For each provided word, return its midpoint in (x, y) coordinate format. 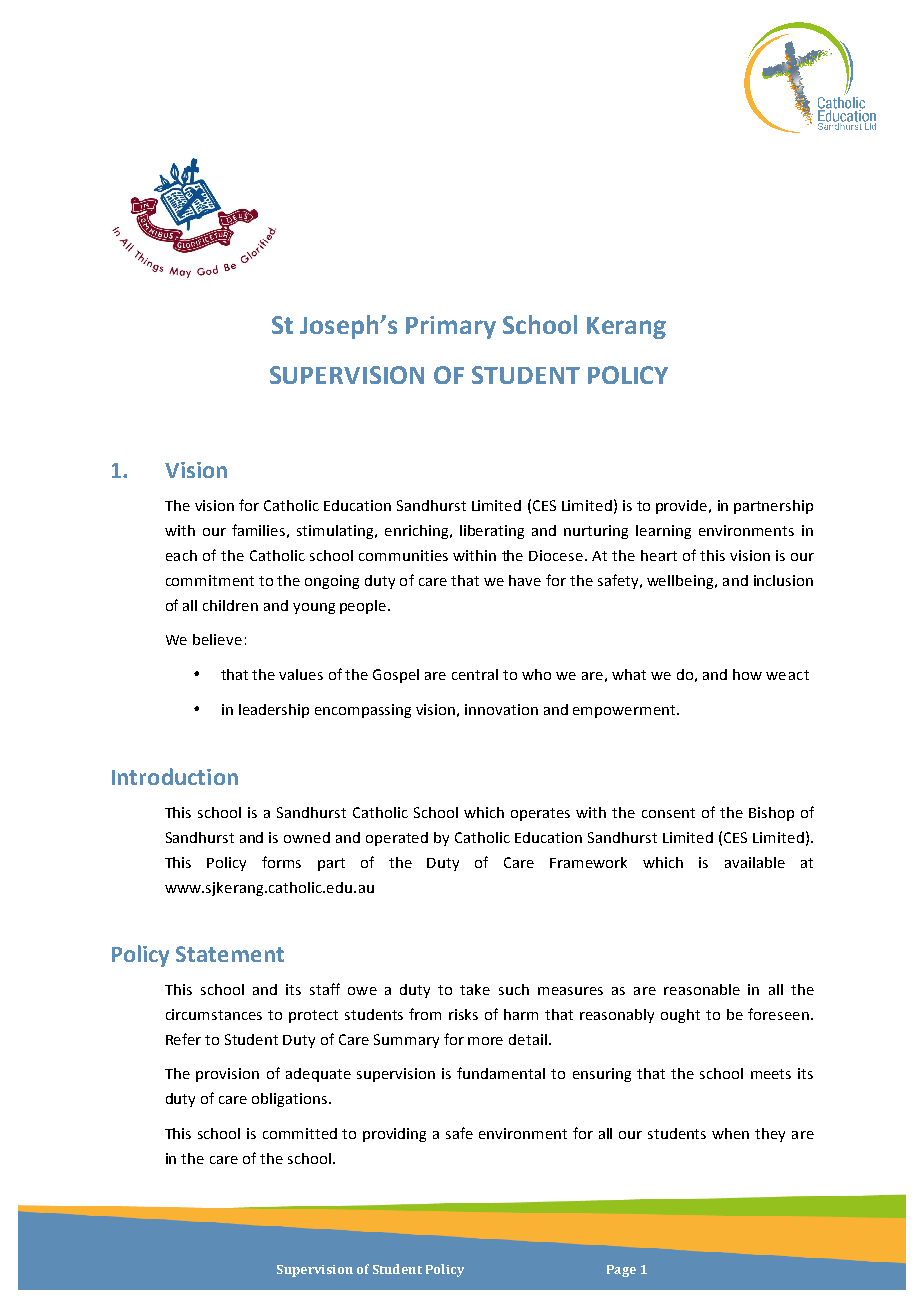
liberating (492, 532)
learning (663, 532)
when (730, 1133)
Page (621, 1271)
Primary (451, 327)
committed (300, 1133)
